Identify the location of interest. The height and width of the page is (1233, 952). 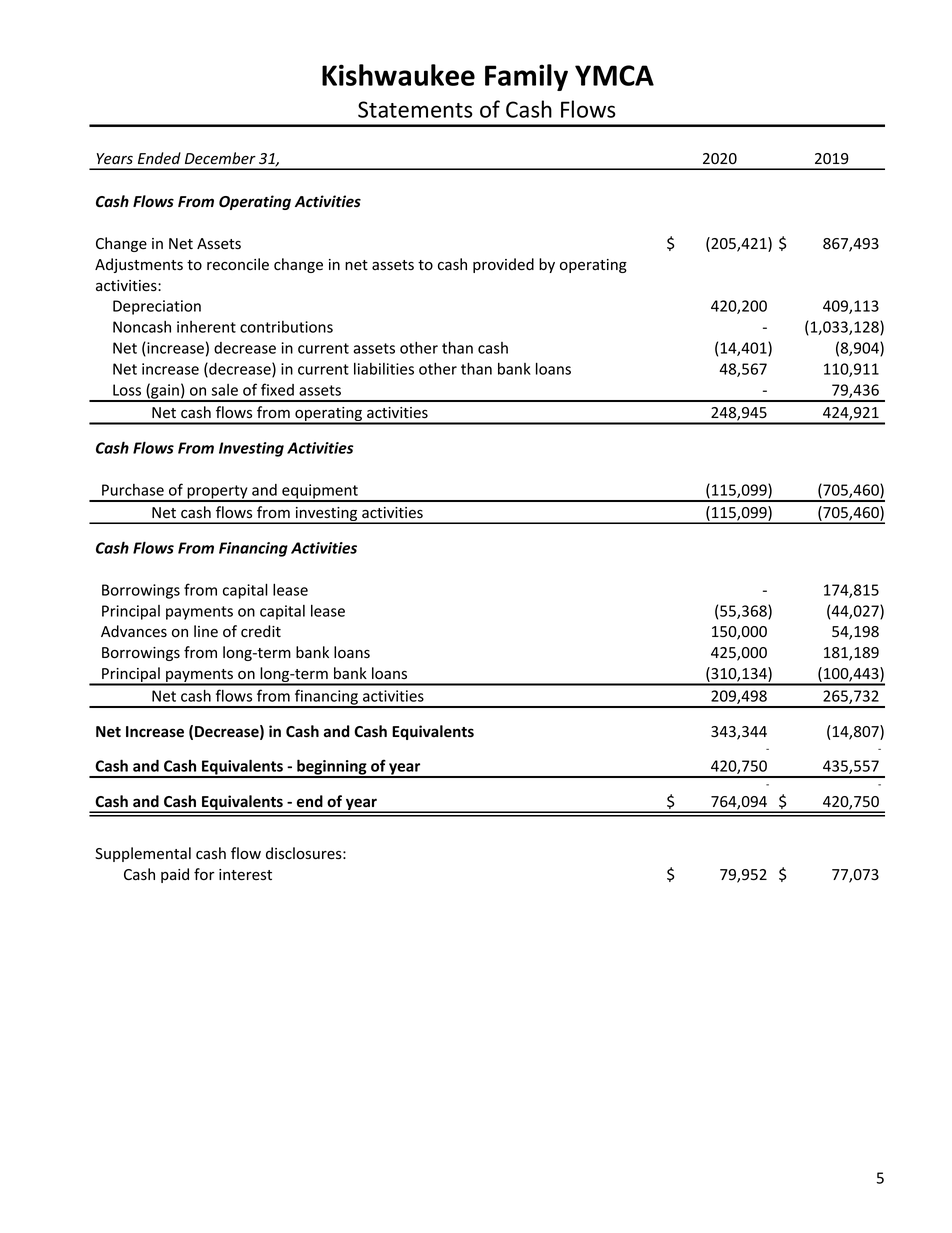
(245, 875).
